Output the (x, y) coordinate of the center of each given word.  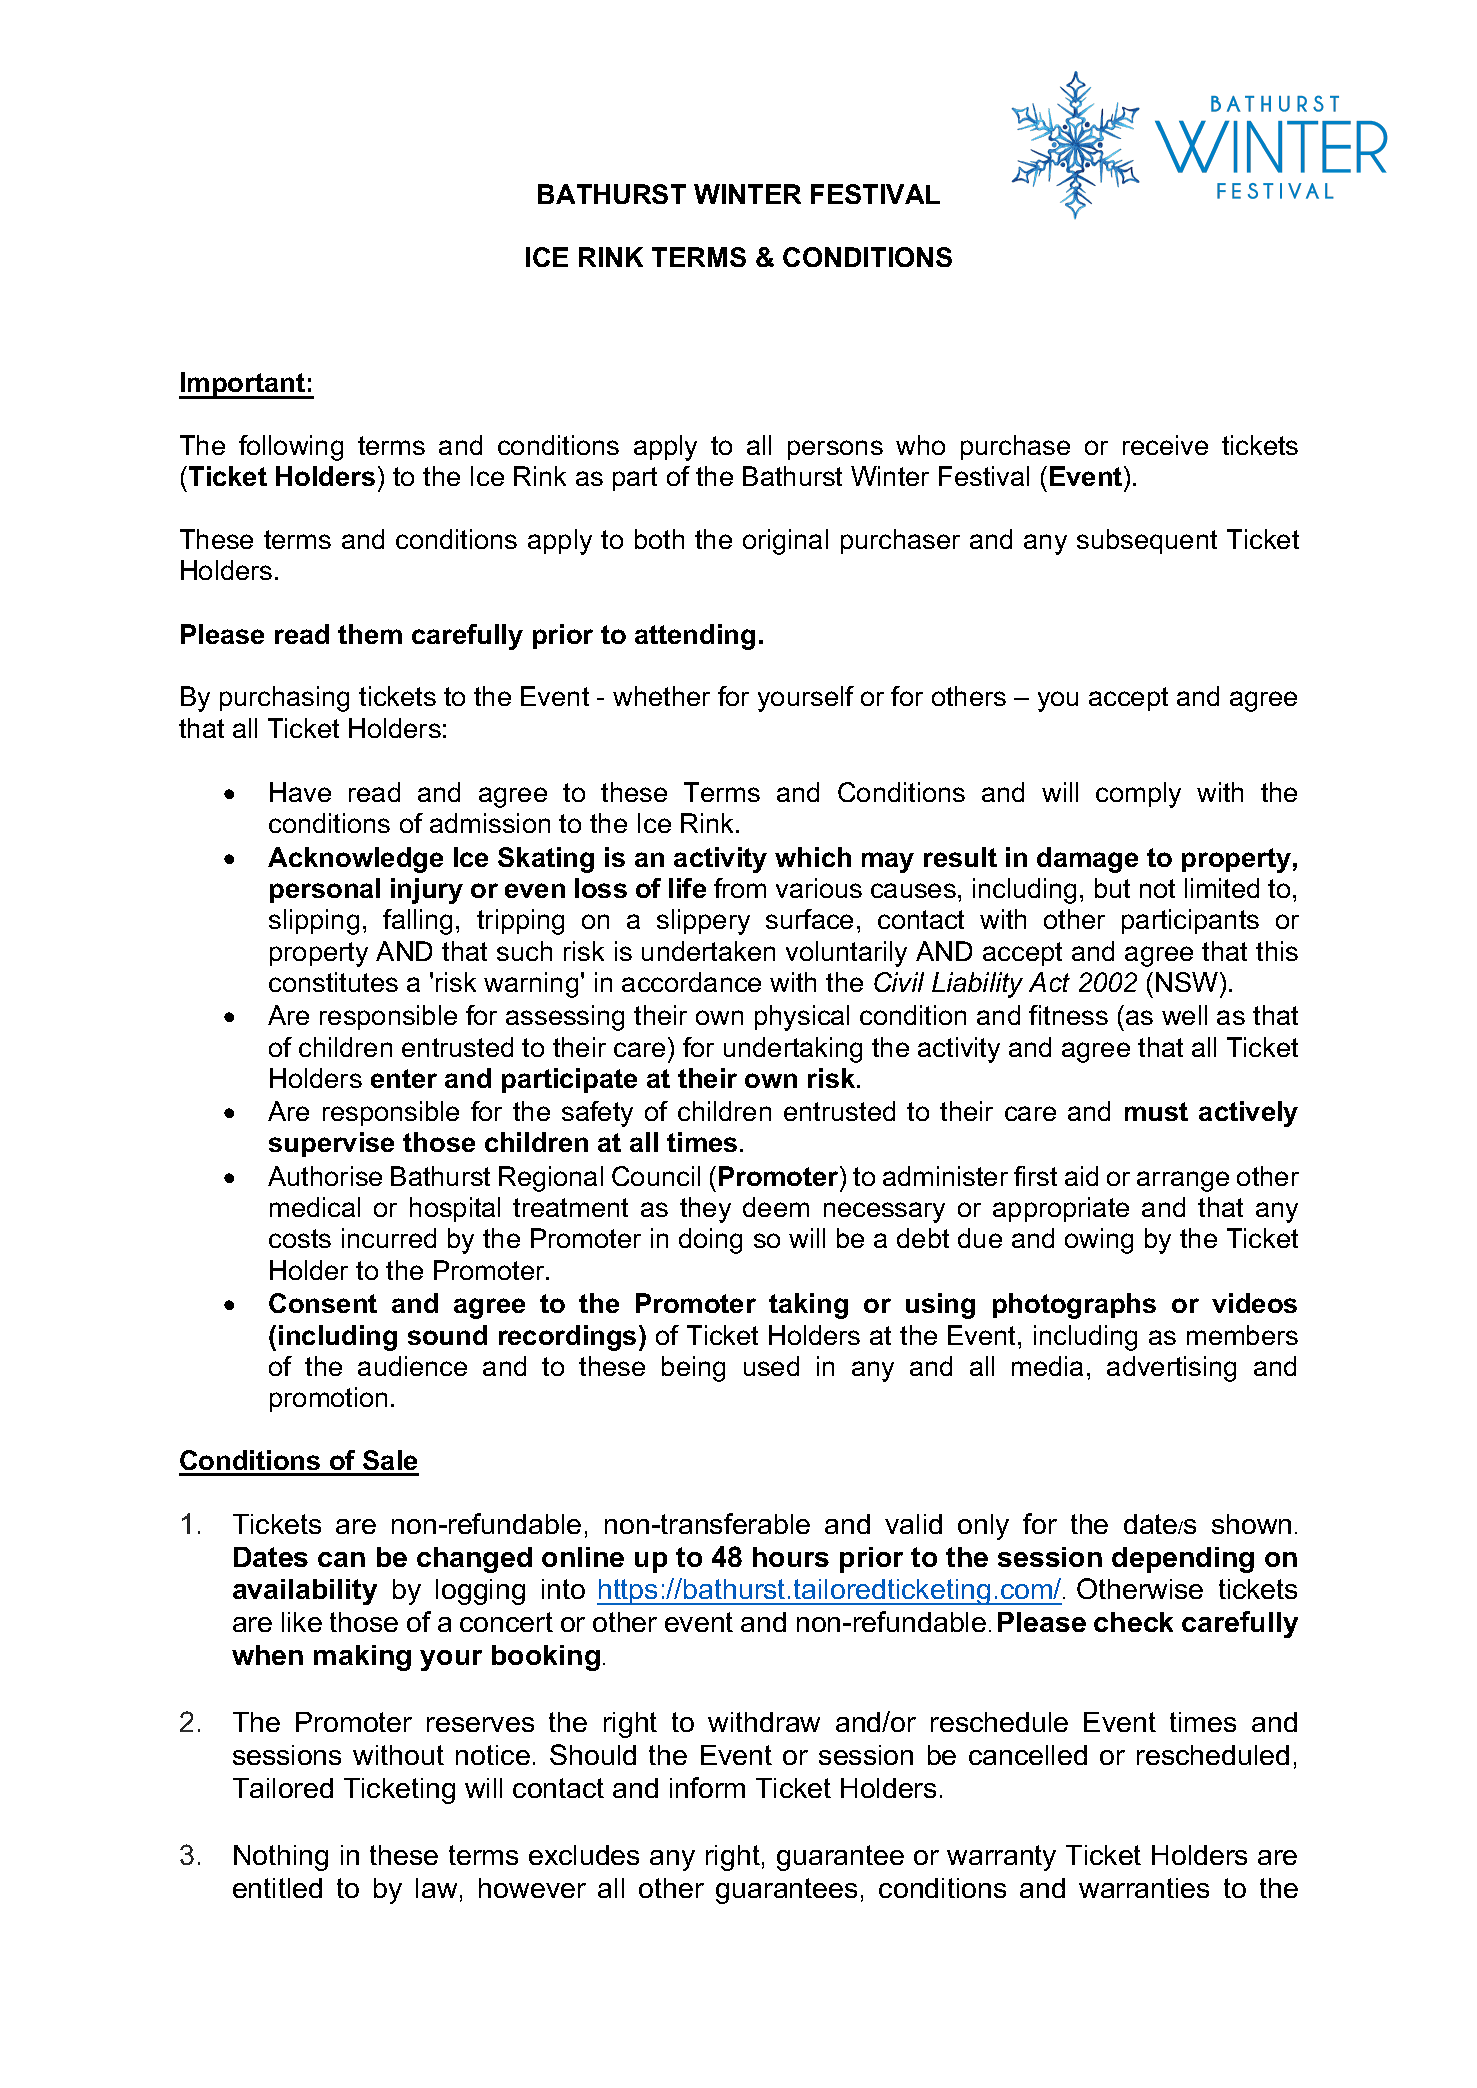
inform (707, 1787)
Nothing (281, 1858)
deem (776, 1207)
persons (835, 450)
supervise (331, 1144)
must (1156, 1111)
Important (243, 385)
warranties (1144, 1888)
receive (1165, 445)
